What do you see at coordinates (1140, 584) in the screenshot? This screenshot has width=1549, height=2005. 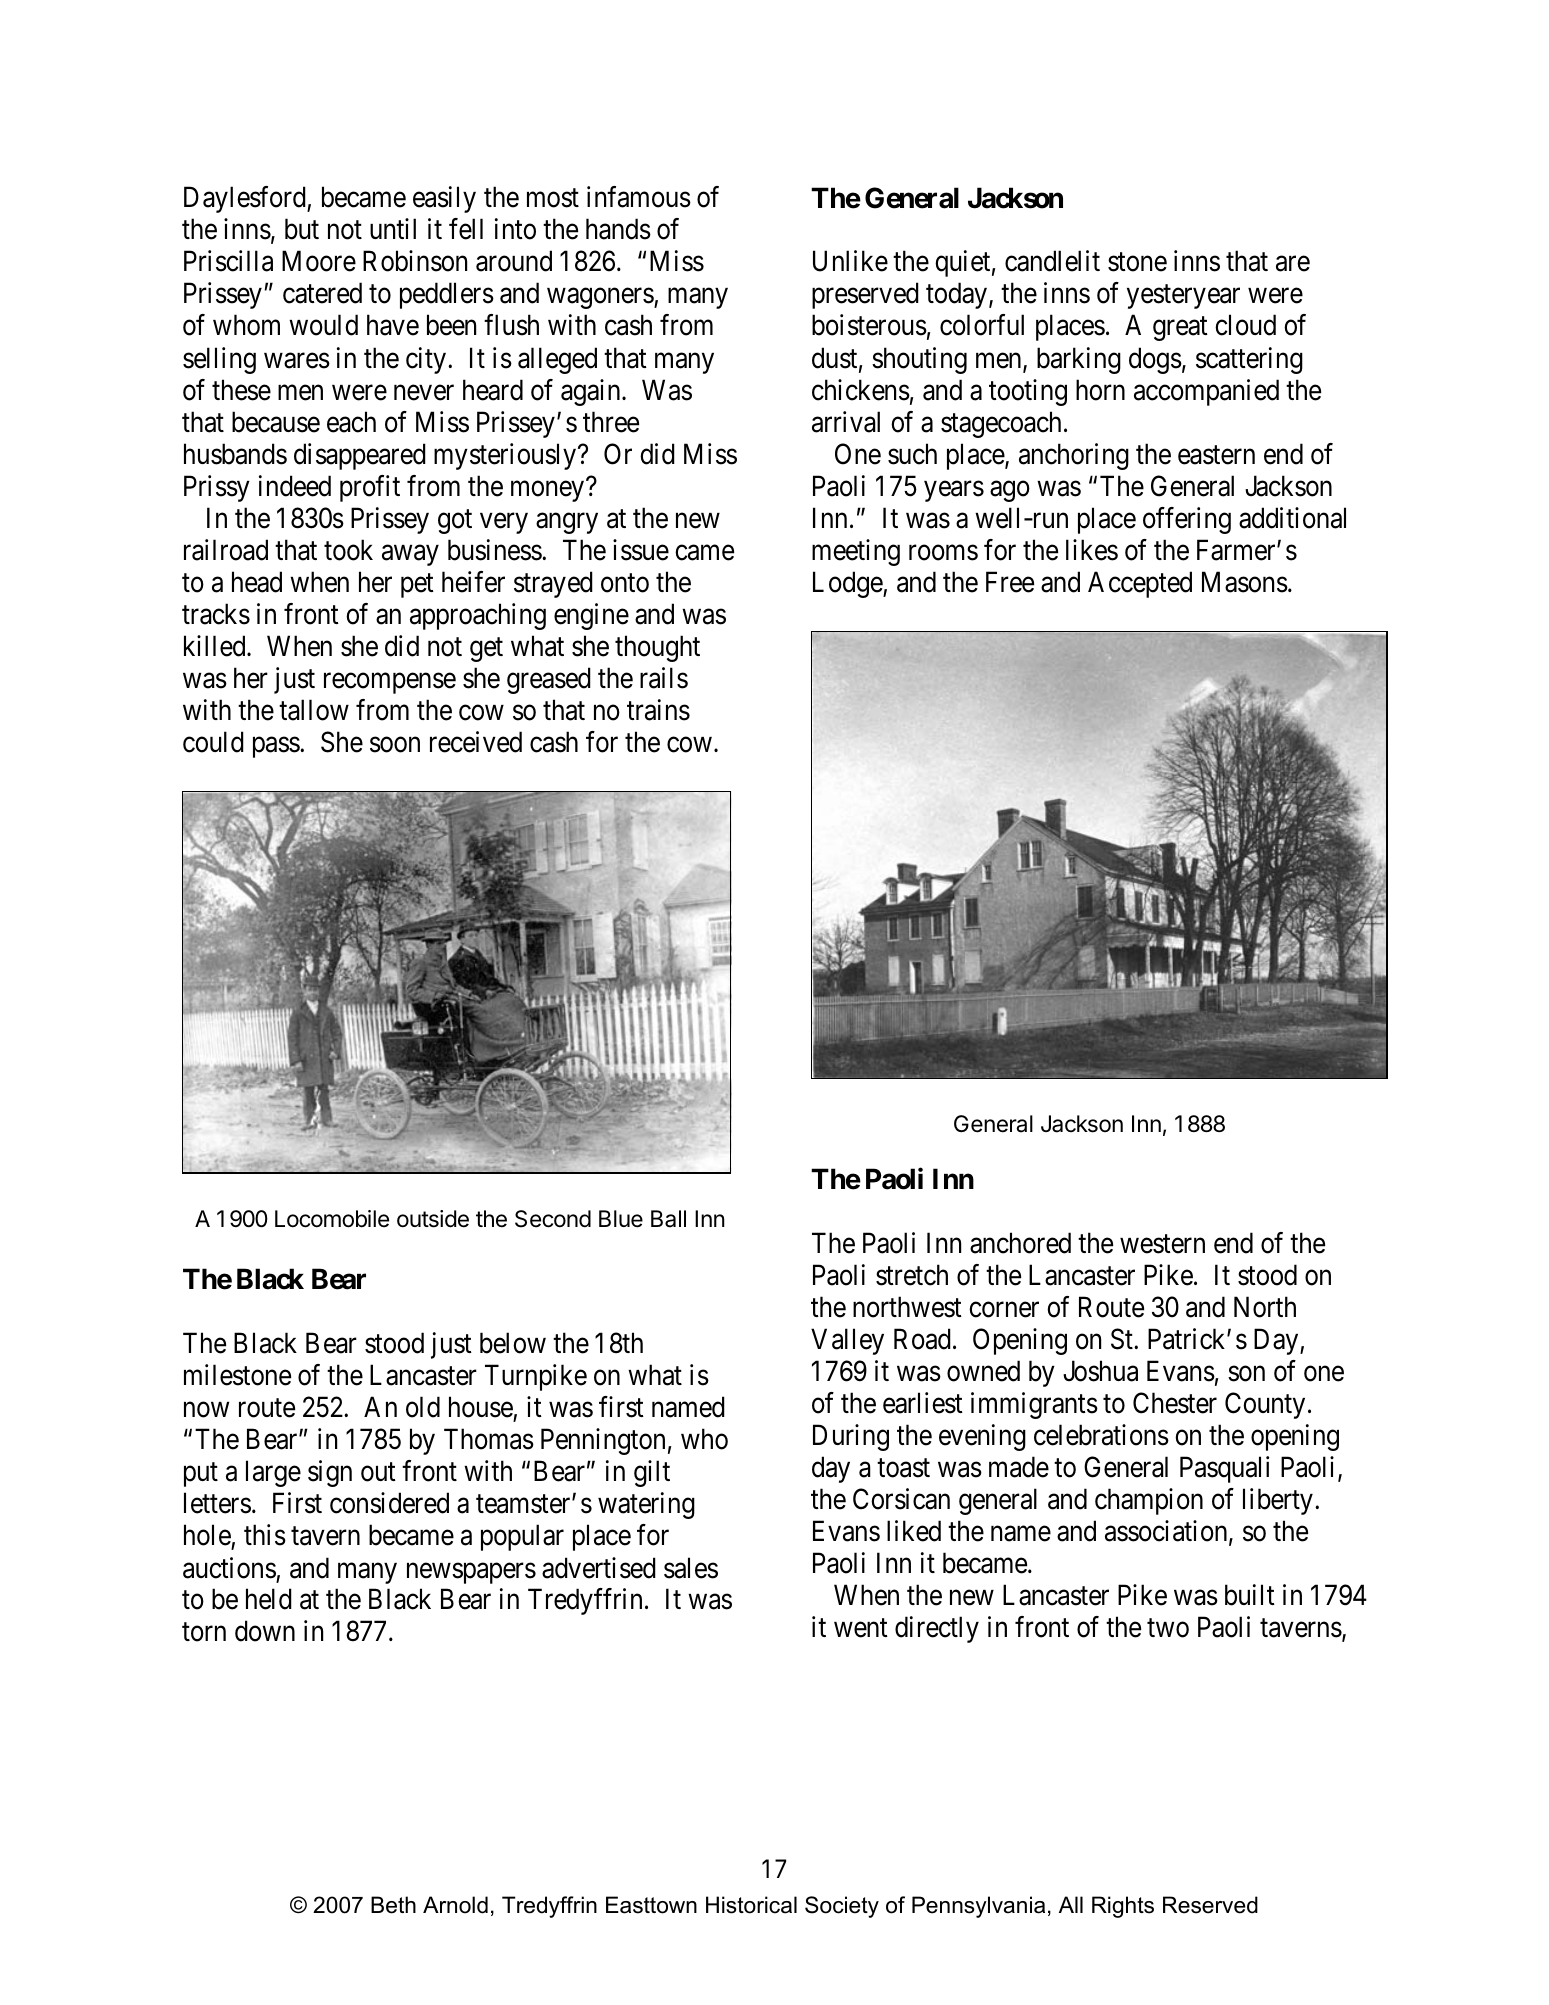 I see `Accepted` at bounding box center [1140, 584].
